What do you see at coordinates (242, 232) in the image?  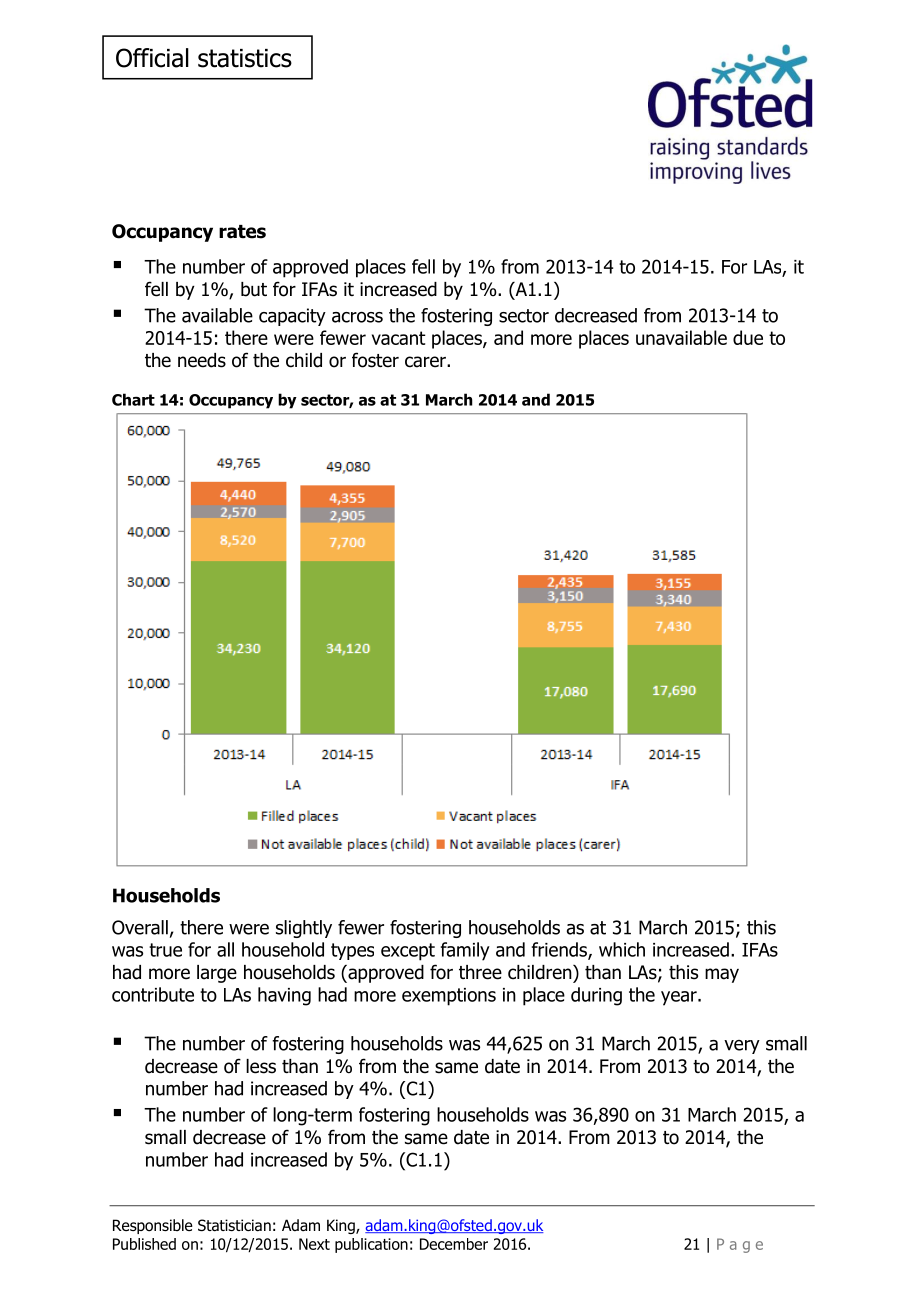 I see `rates` at bounding box center [242, 232].
